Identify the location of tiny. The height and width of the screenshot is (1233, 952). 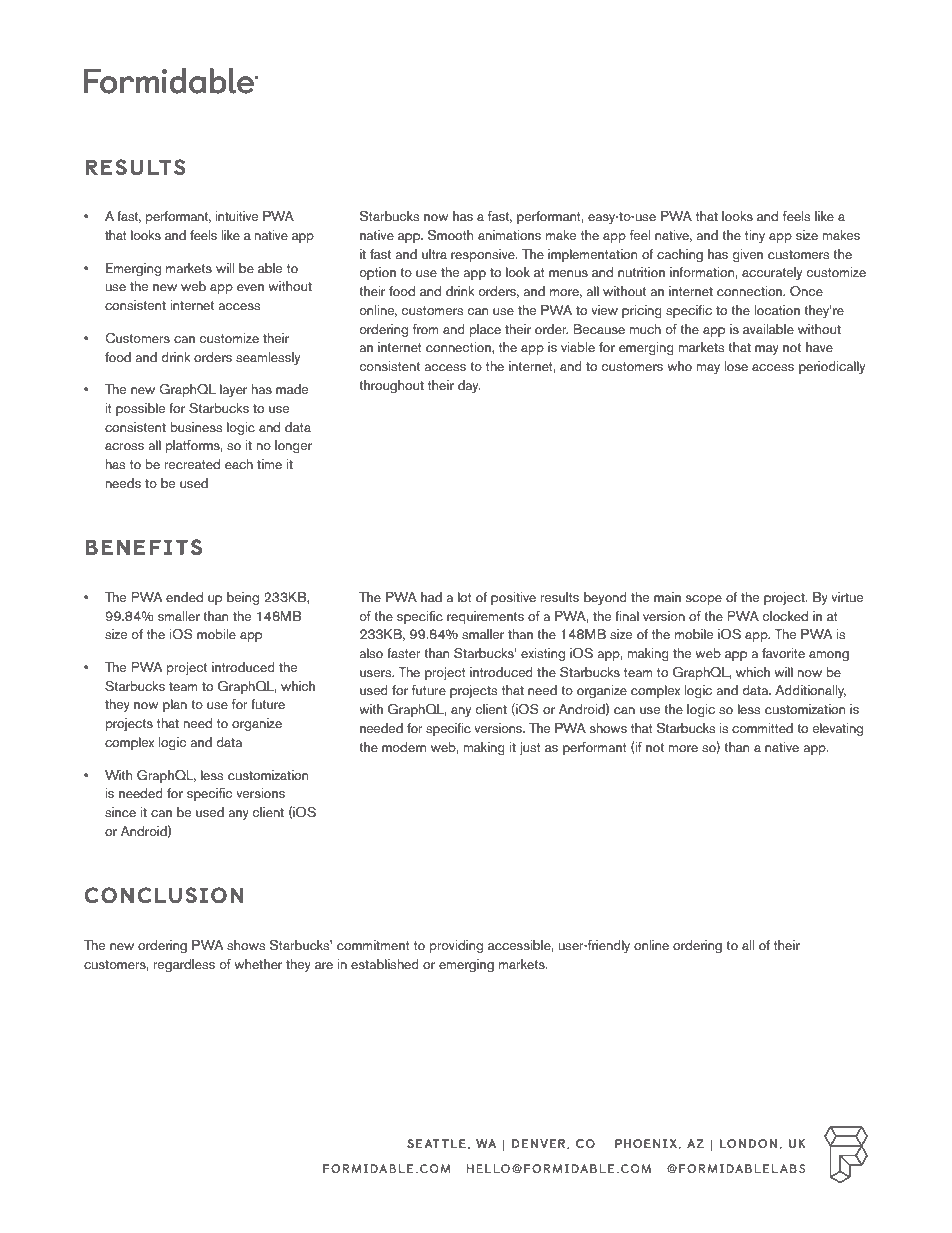
(755, 236).
